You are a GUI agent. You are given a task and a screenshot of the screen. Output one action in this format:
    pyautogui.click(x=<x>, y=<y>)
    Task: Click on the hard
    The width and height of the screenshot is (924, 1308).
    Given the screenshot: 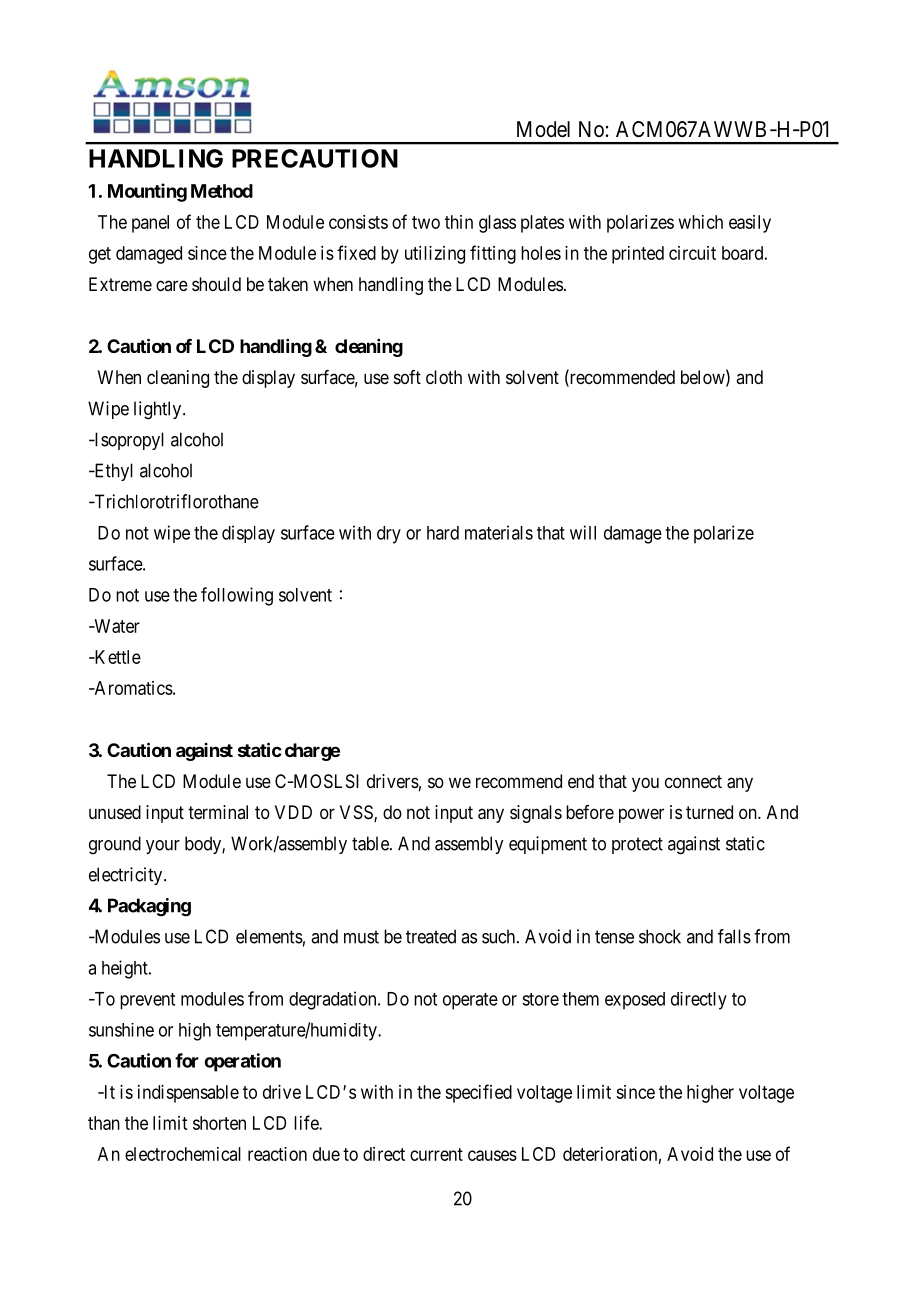 What is the action you would take?
    pyautogui.click(x=443, y=533)
